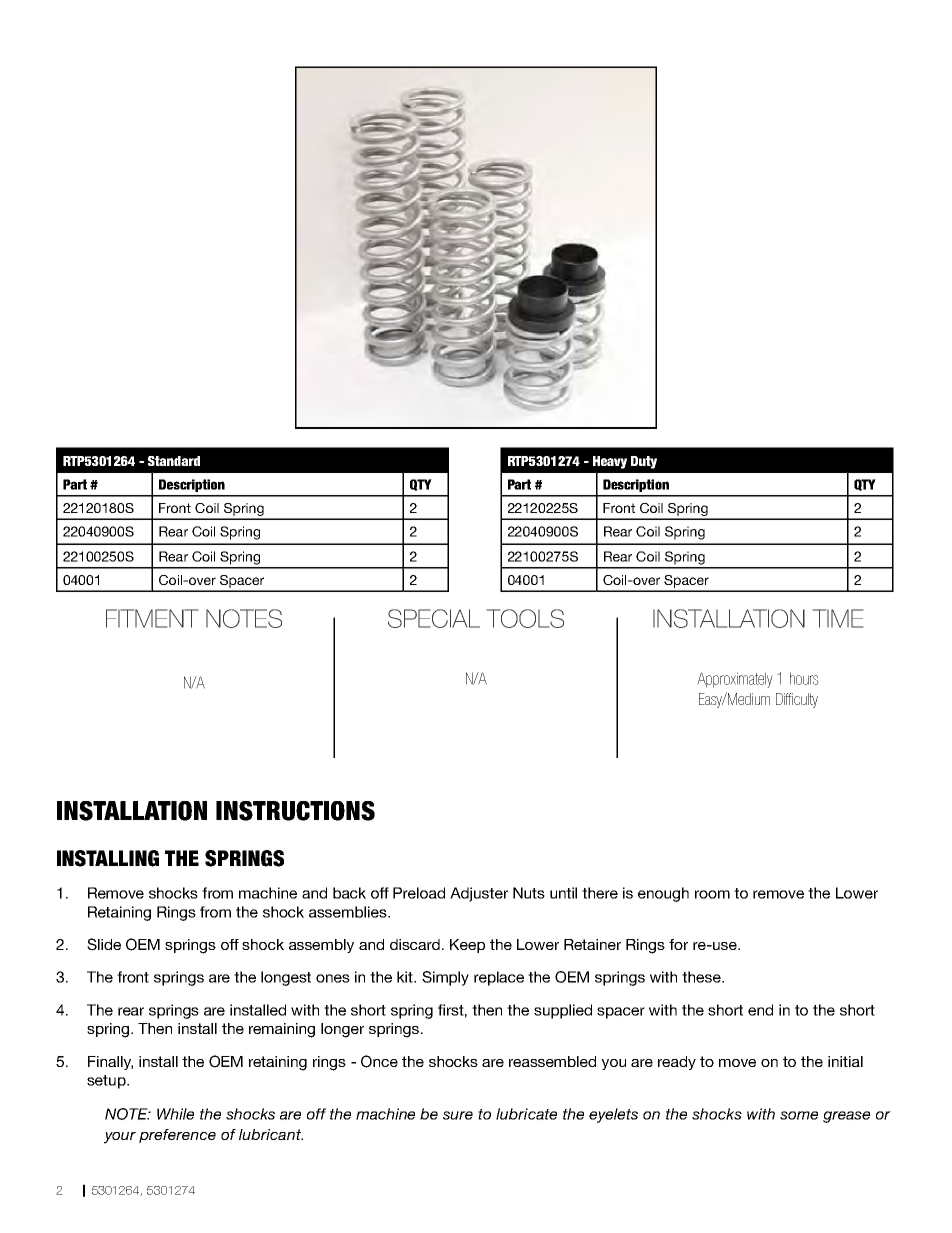  I want to click on room, so click(712, 894).
